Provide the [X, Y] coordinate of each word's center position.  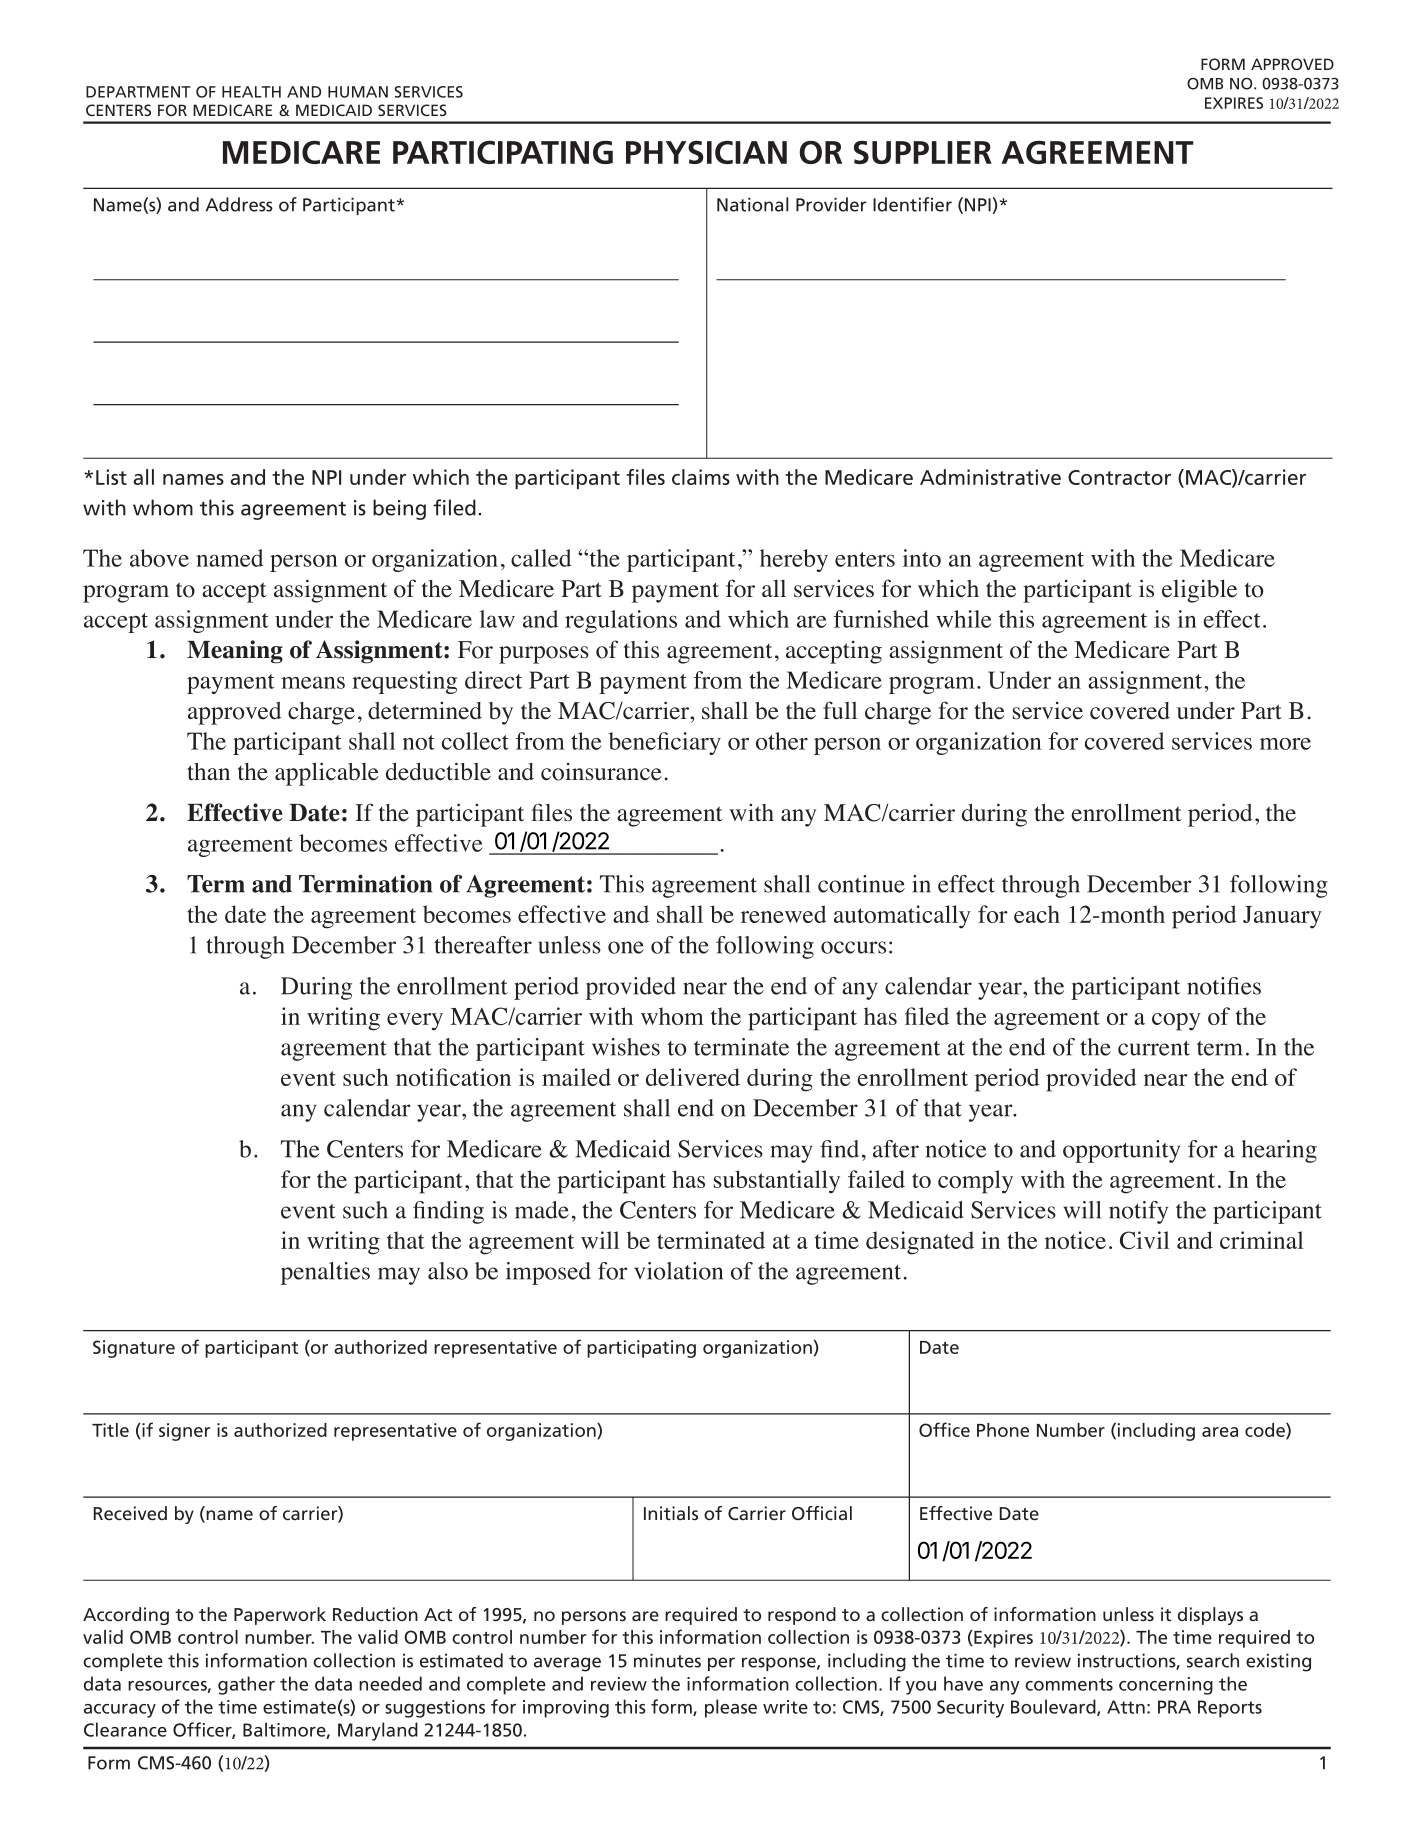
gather [246, 1685]
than [208, 771]
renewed [784, 914]
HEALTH [251, 92]
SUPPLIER [923, 152]
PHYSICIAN [706, 152]
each [1037, 914]
